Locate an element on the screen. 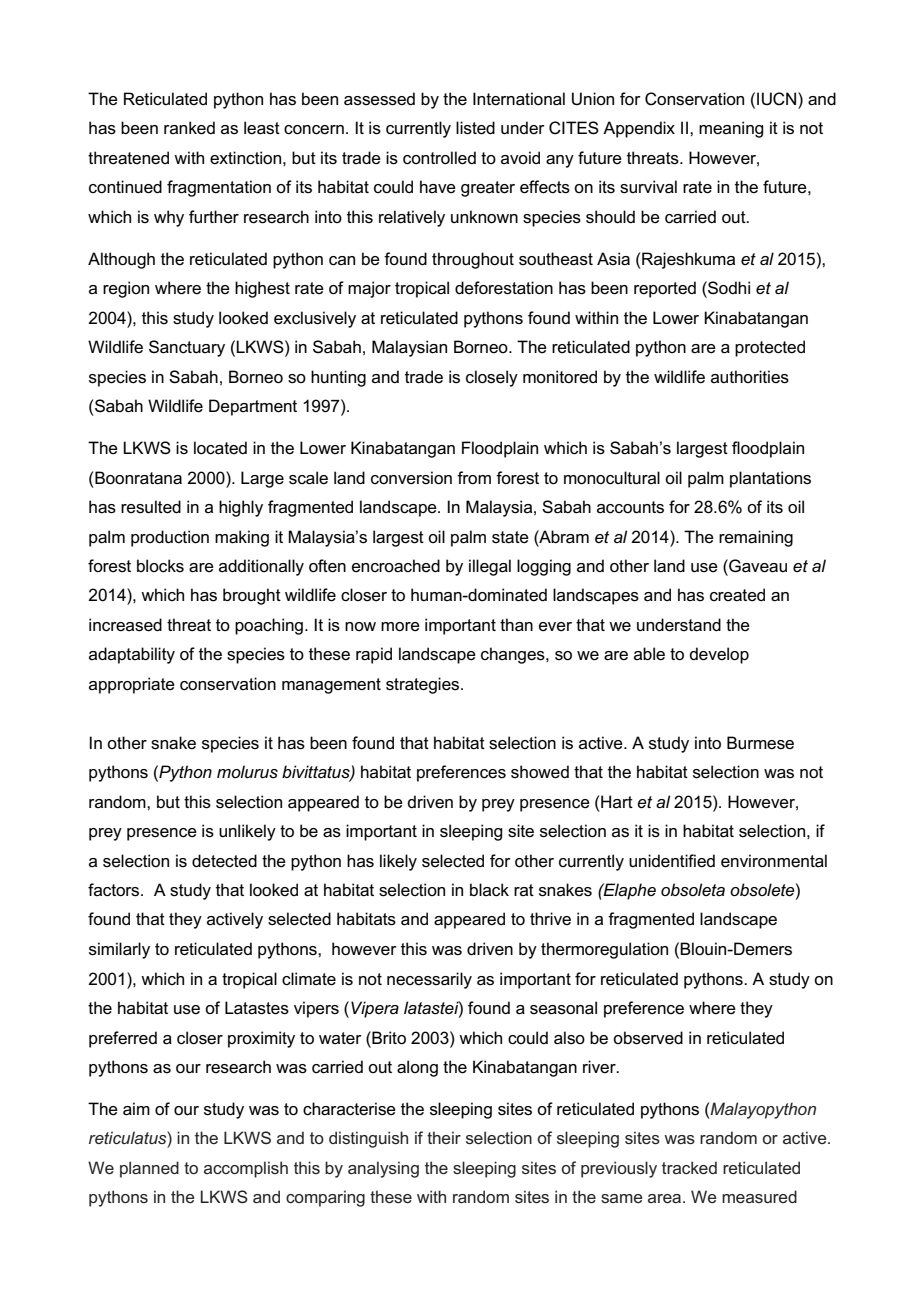  Sanctuary is located at coordinates (187, 348).
